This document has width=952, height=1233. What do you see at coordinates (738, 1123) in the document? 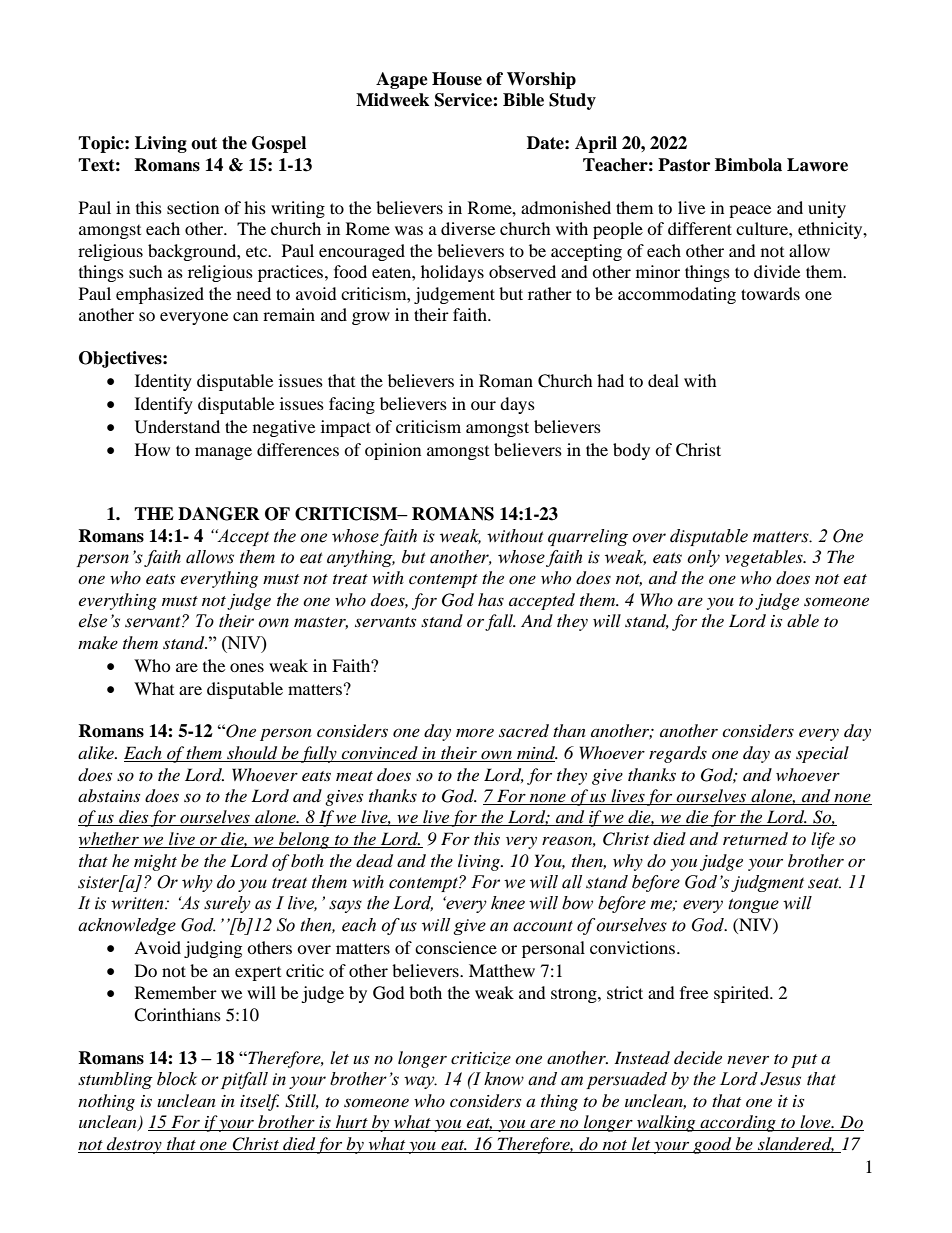
I see `according` at bounding box center [738, 1123].
